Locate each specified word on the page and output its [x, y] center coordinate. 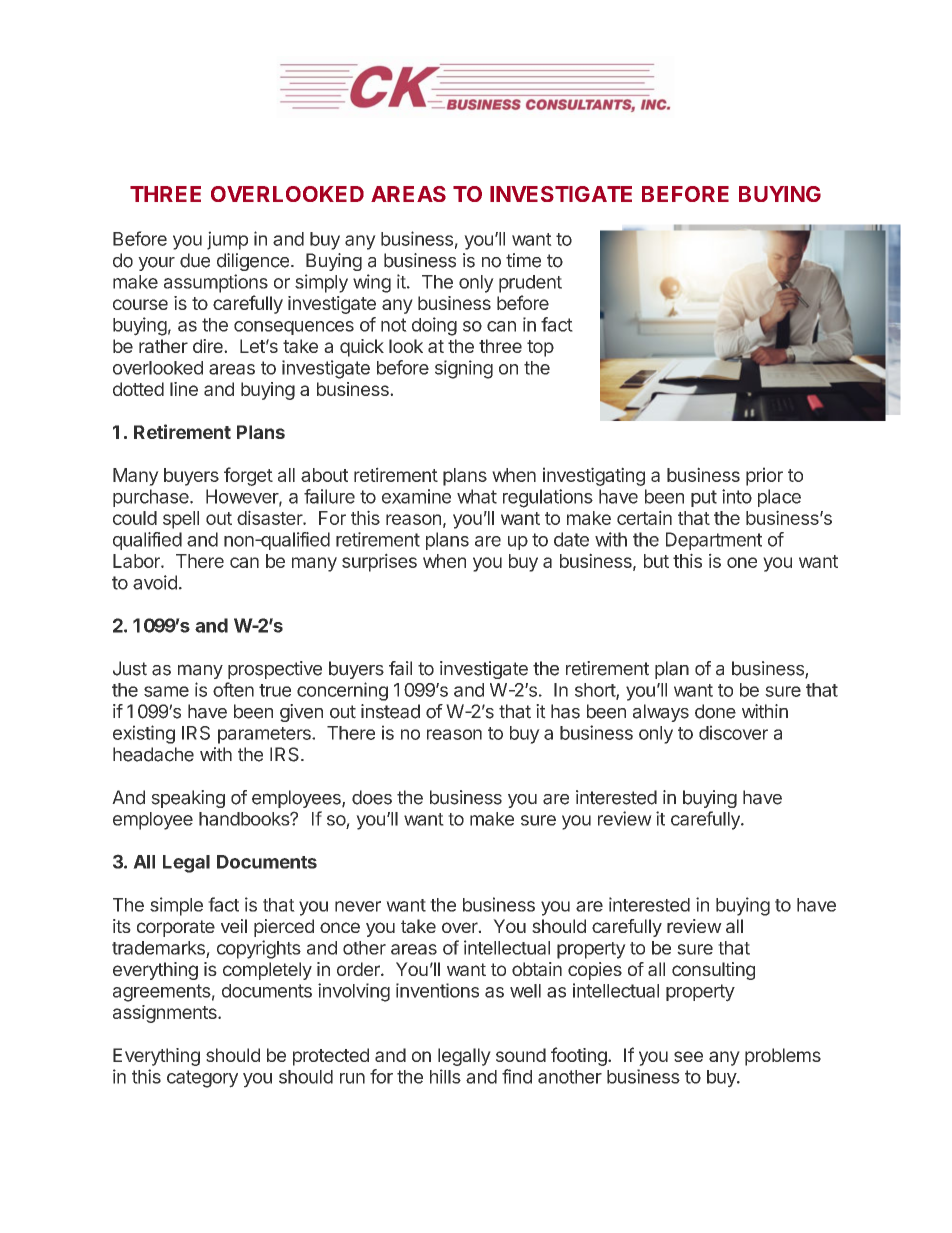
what [477, 496]
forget [248, 476]
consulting [713, 971]
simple [176, 906]
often [233, 689]
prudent [530, 284]
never [358, 906]
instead [390, 711]
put [704, 498]
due [195, 260]
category [202, 1079]
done [715, 711]
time [523, 260]
